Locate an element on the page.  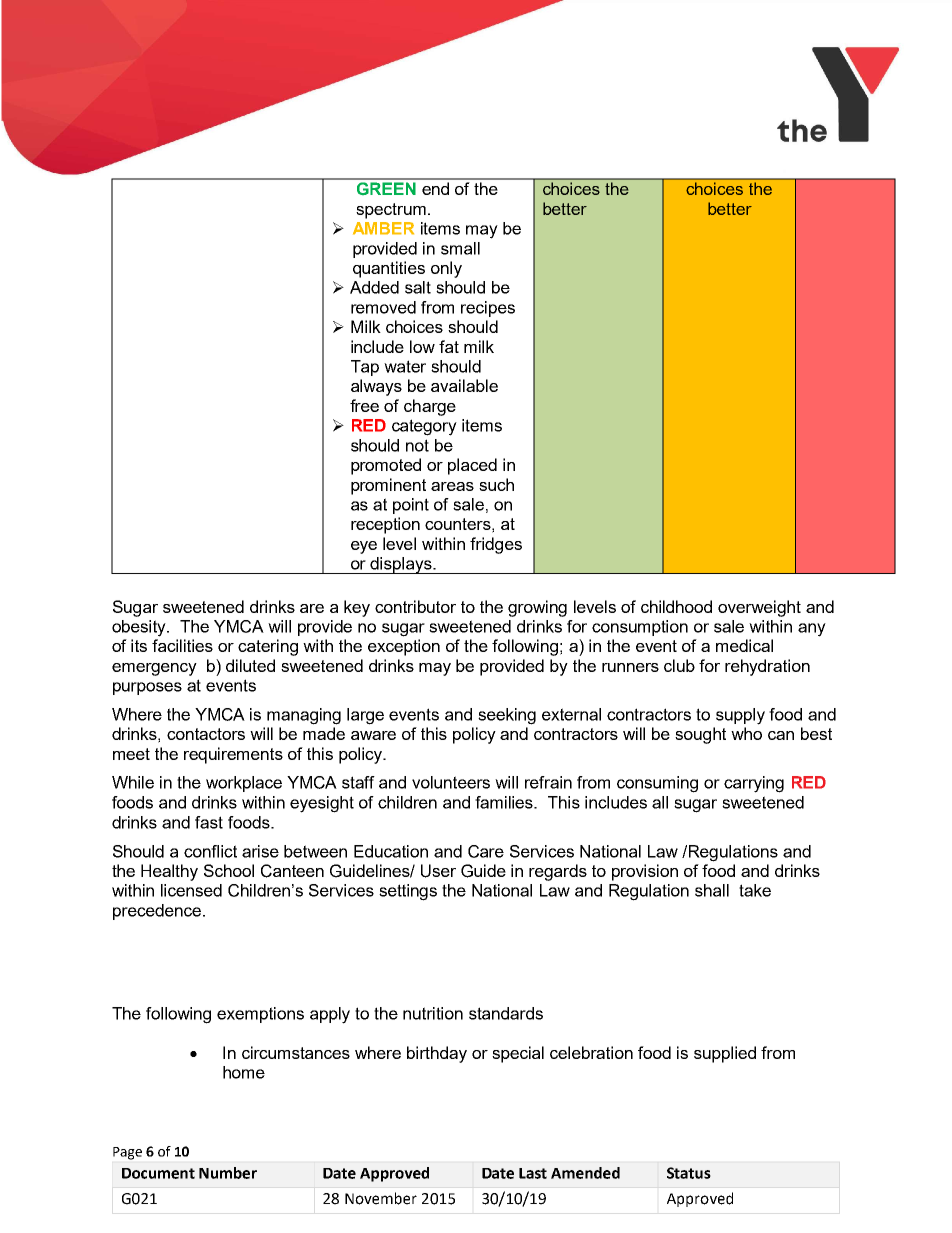
conflict is located at coordinates (210, 851).
